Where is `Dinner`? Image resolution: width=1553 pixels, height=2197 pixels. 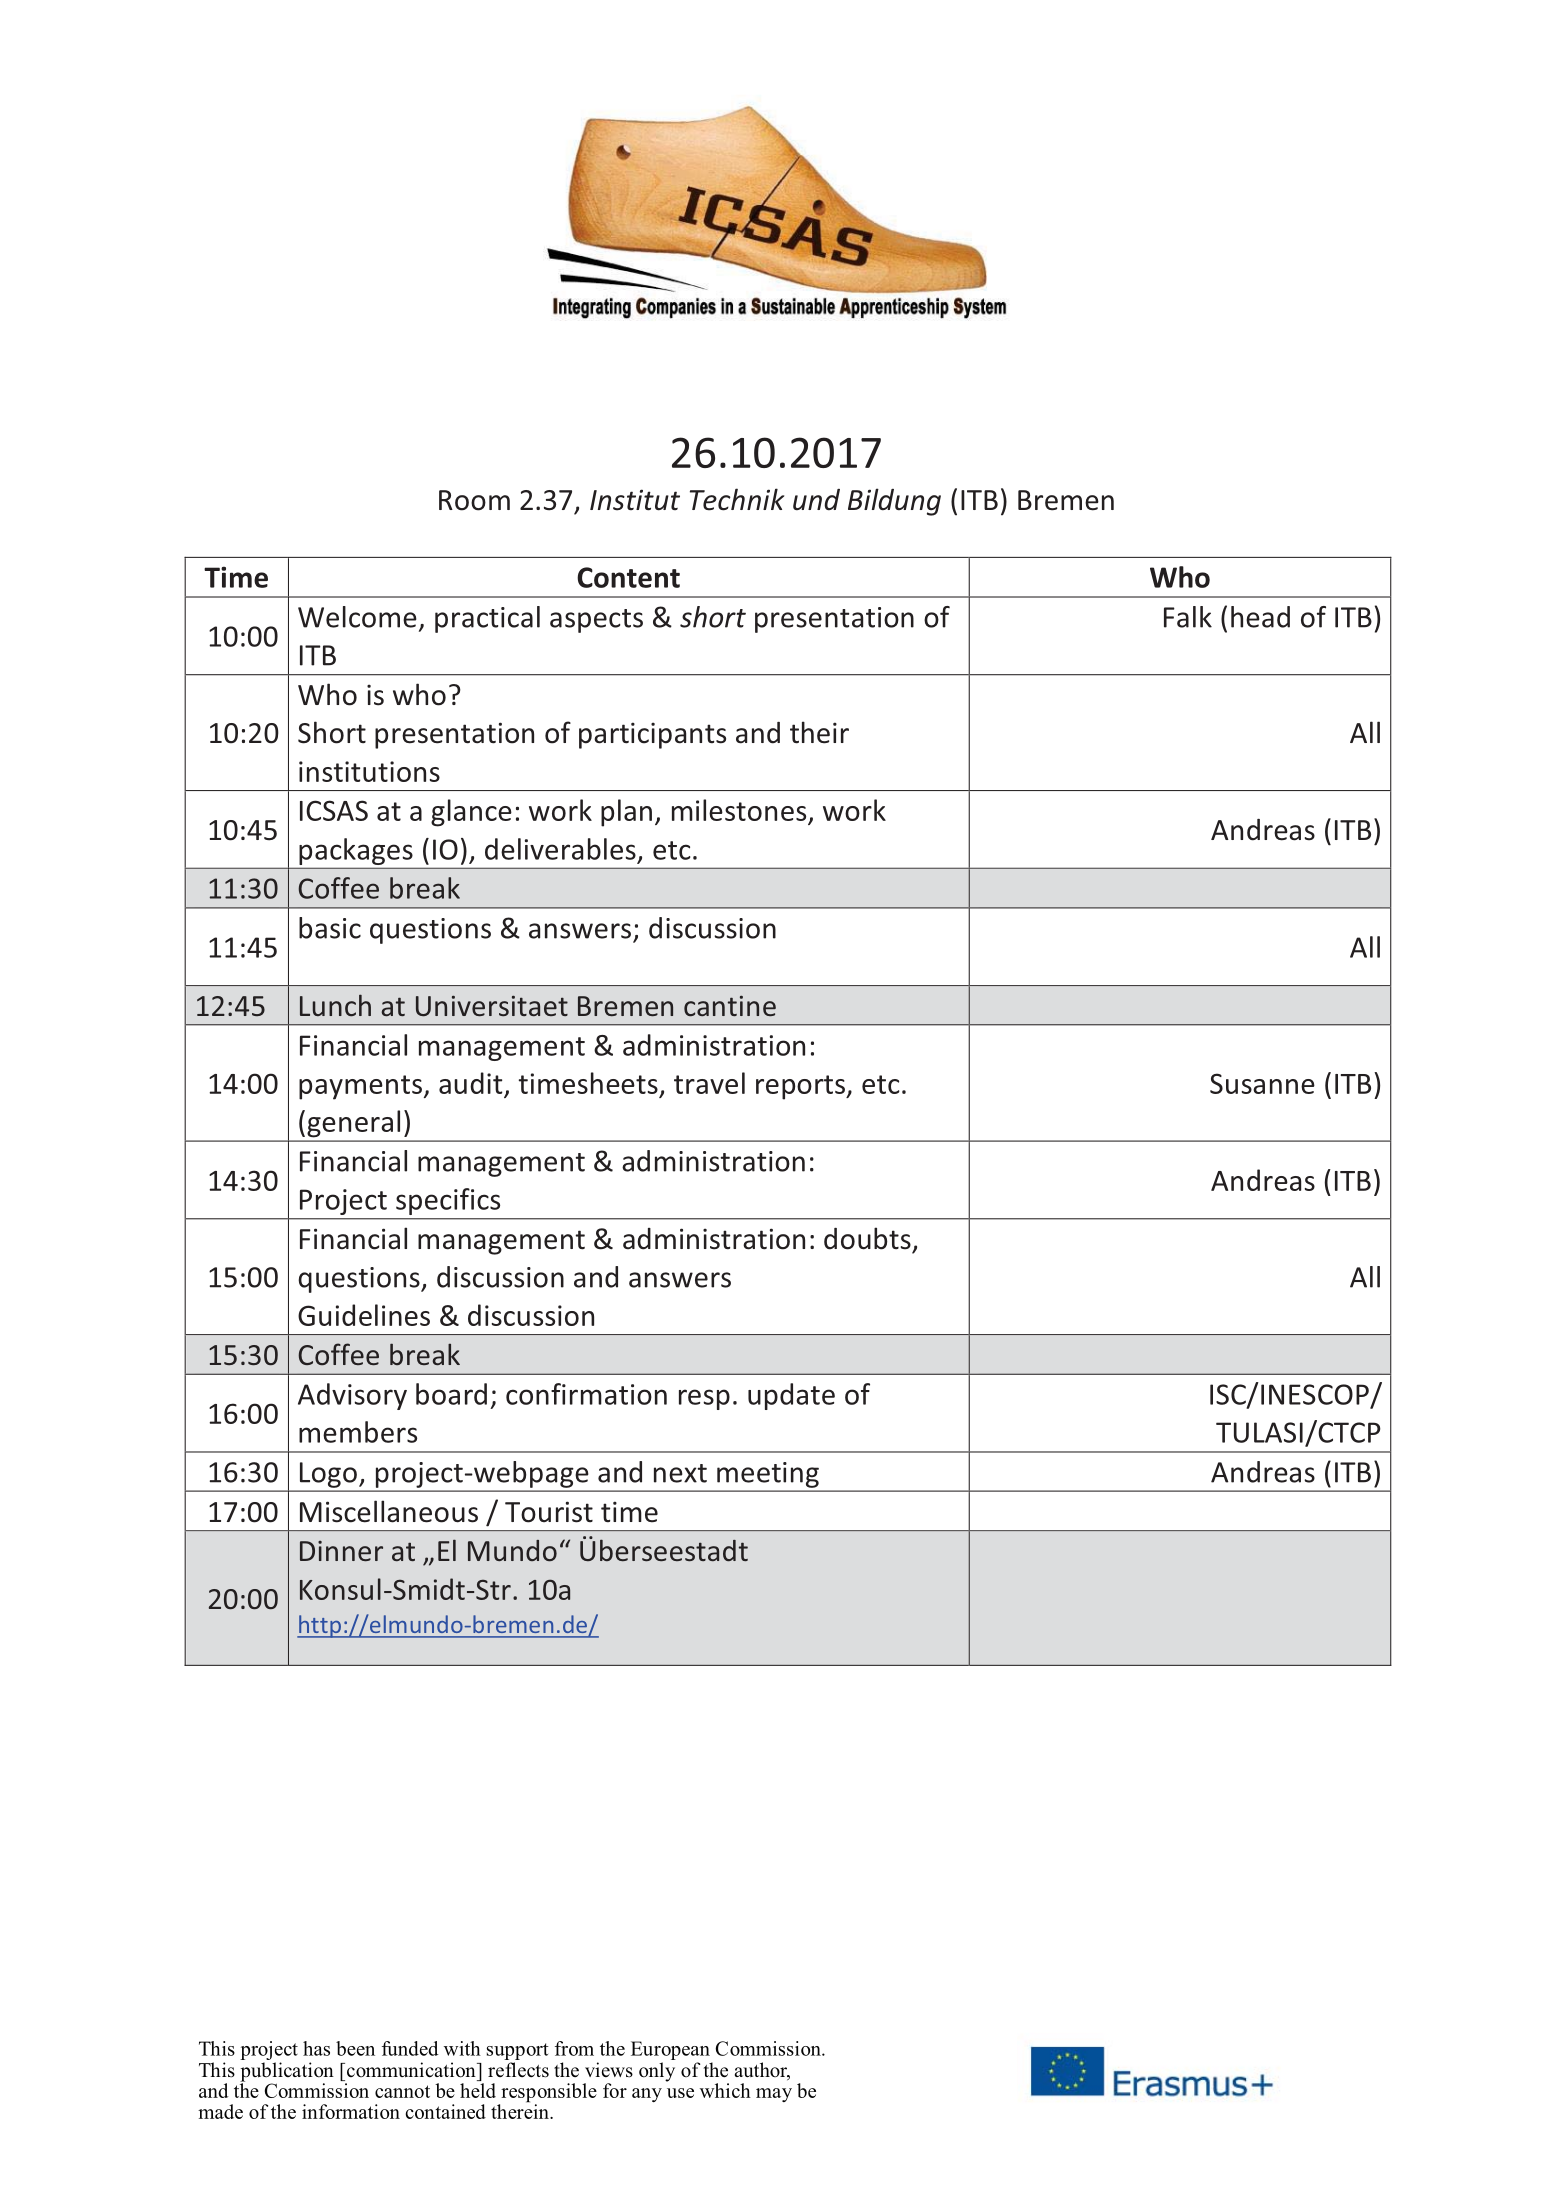
Dinner is located at coordinates (341, 1551).
